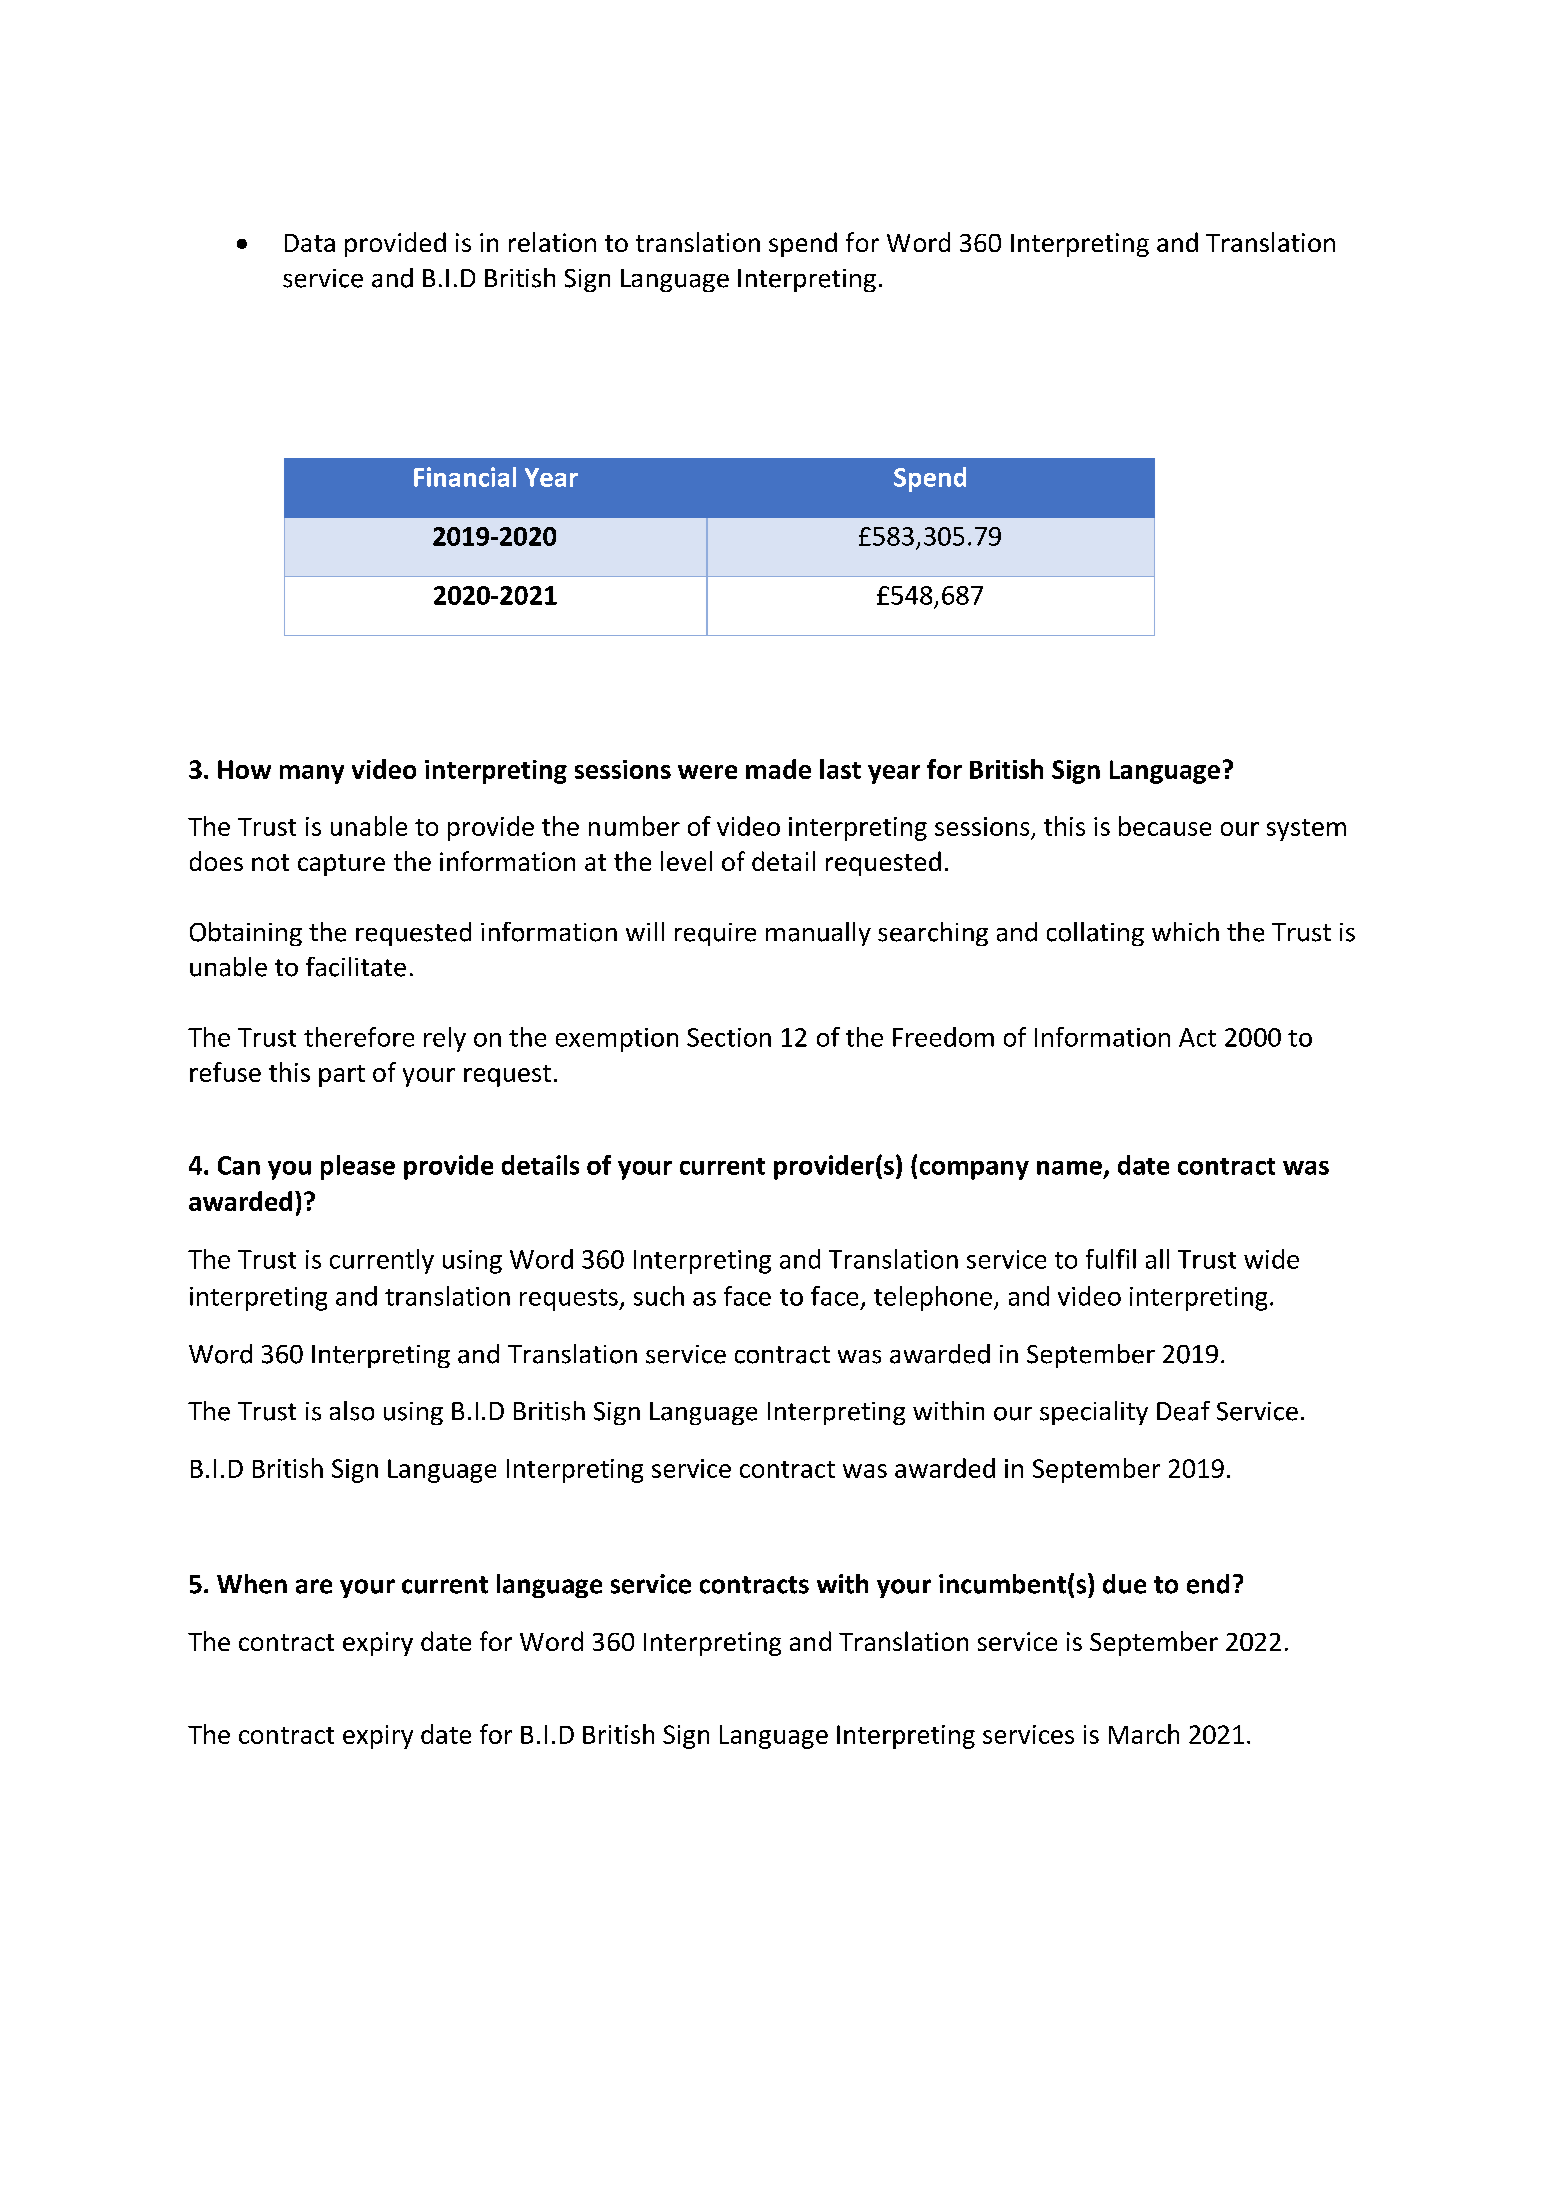  Describe the element at coordinates (1183, 1411) in the image. I see `Deaf` at that location.
